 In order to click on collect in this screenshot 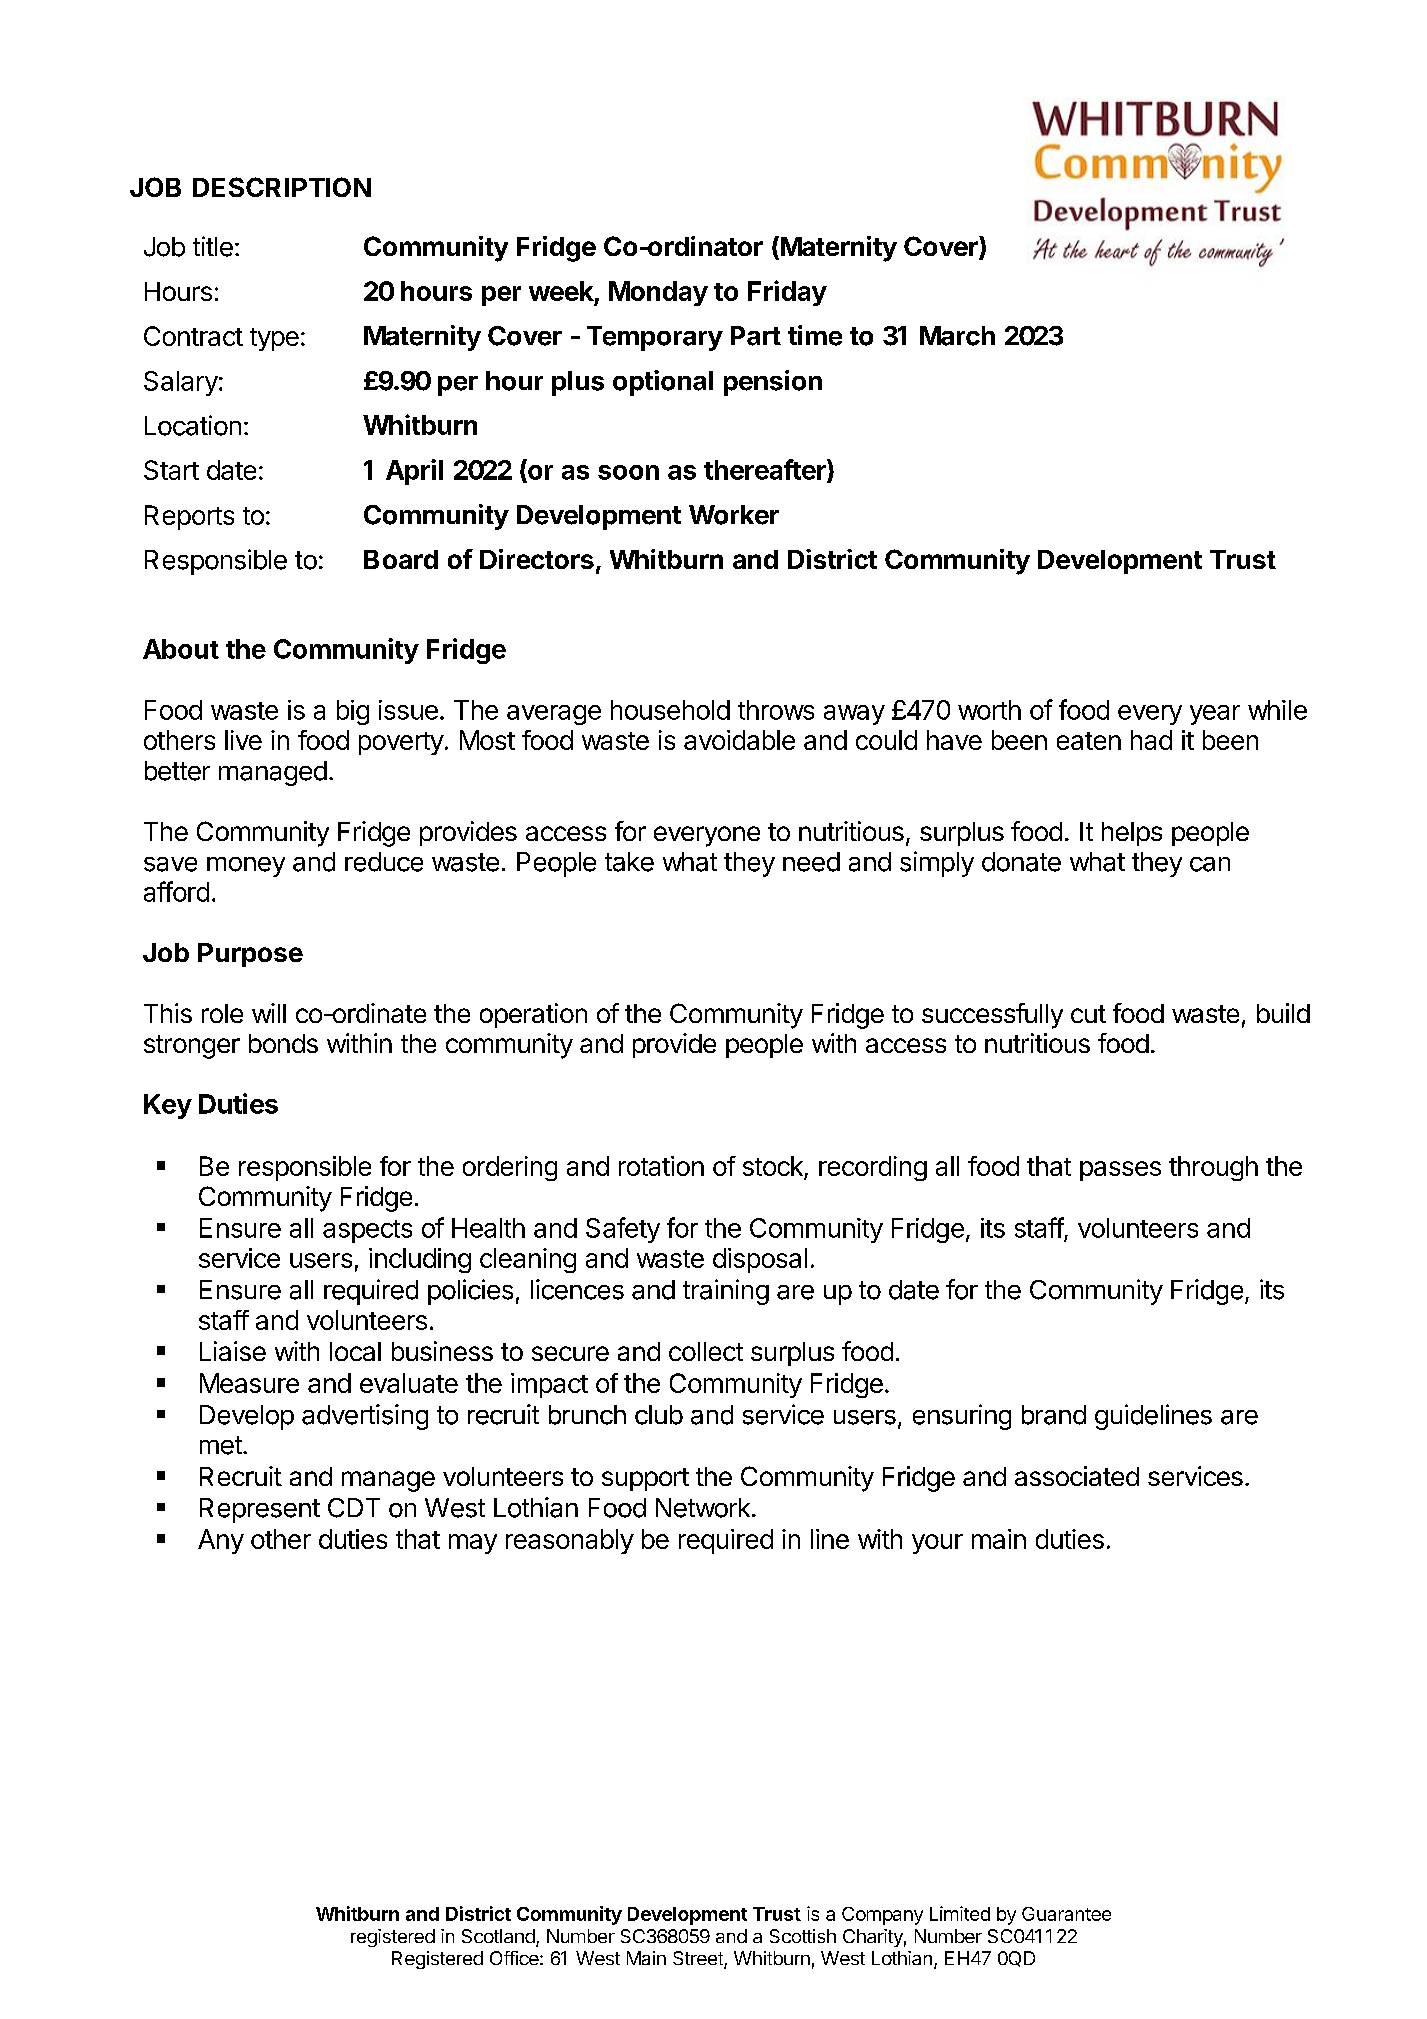, I will do `click(706, 1351)`.
